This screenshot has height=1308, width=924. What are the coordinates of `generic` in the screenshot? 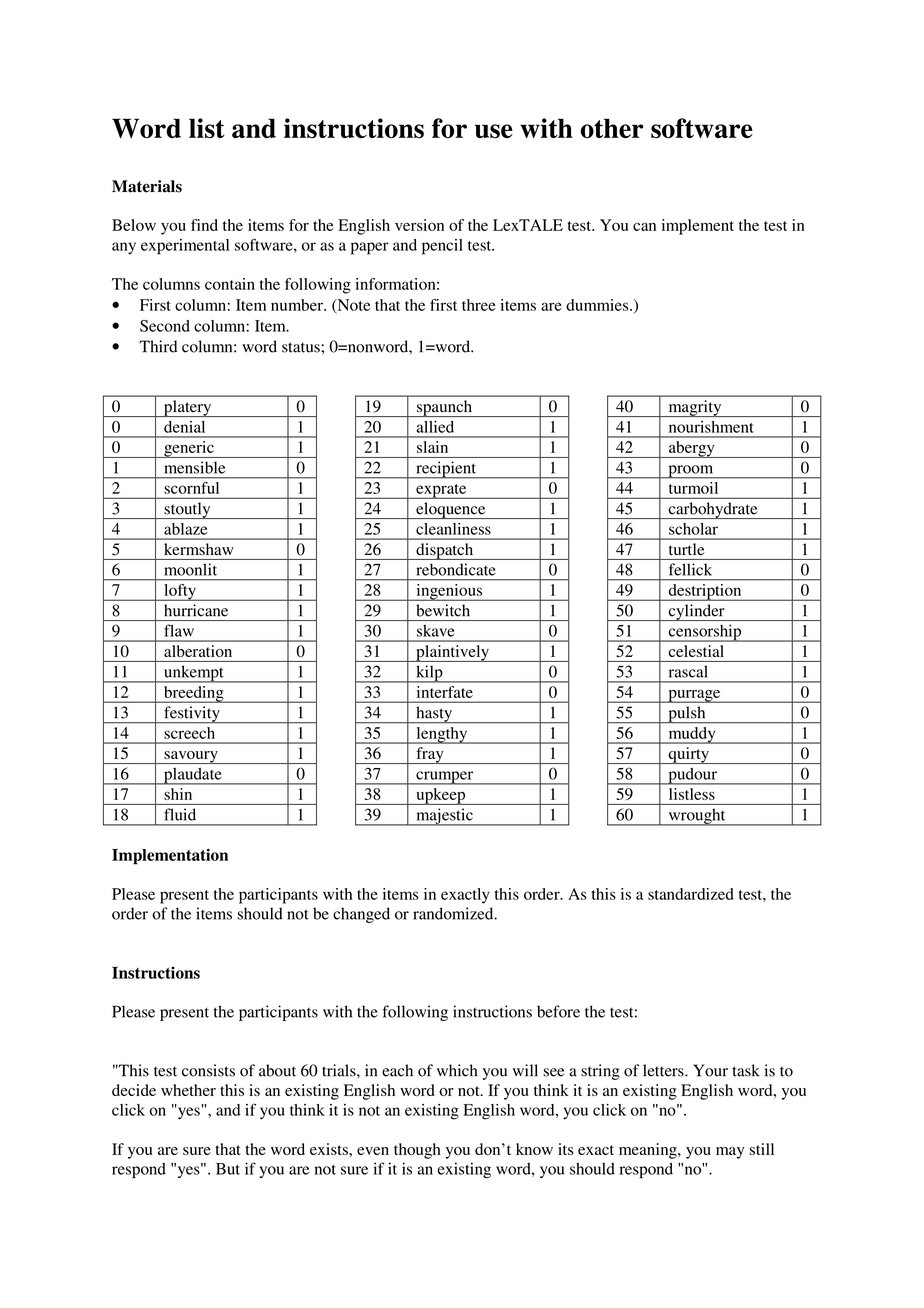 It's located at (189, 449).
